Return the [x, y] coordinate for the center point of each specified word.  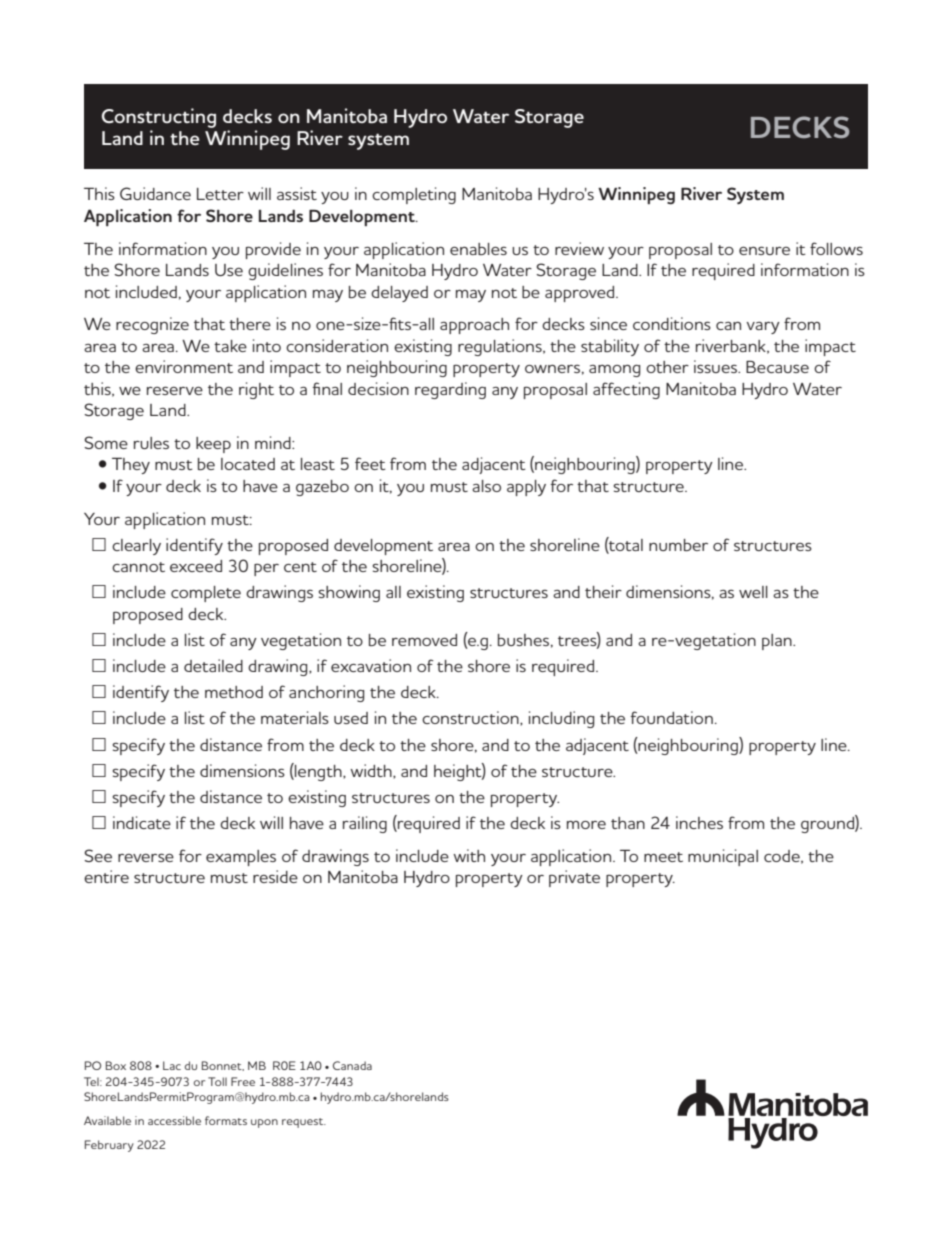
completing [414, 195]
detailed [213, 665]
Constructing [159, 118]
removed [424, 640]
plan [778, 642]
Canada [352, 1065]
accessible [174, 1120]
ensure [764, 250]
